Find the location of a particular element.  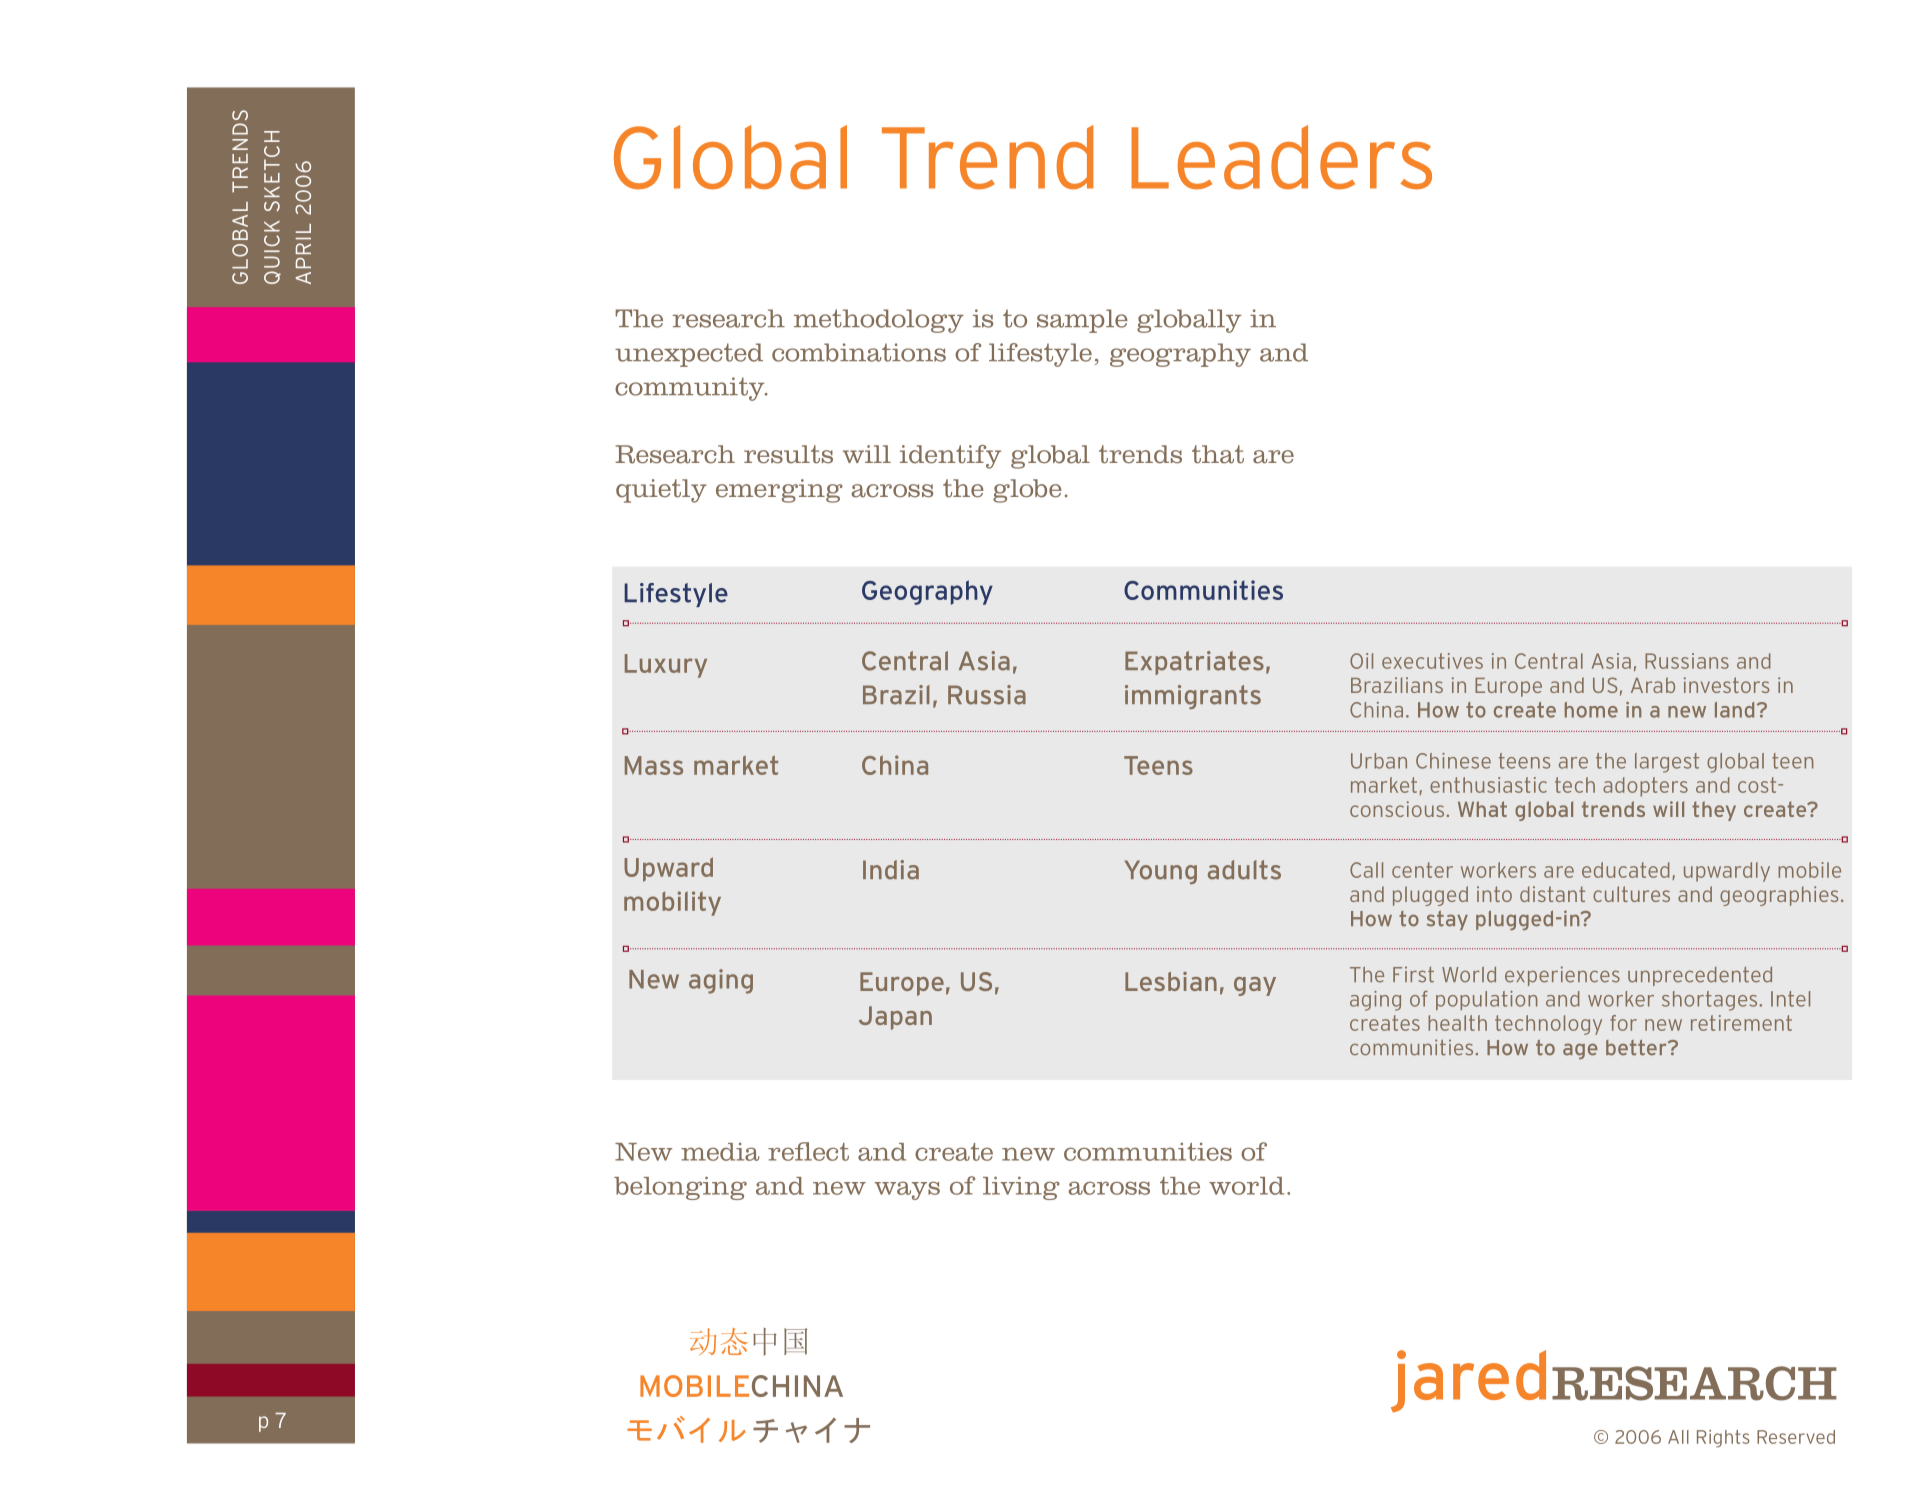

Expatriates is located at coordinates (1194, 663).
